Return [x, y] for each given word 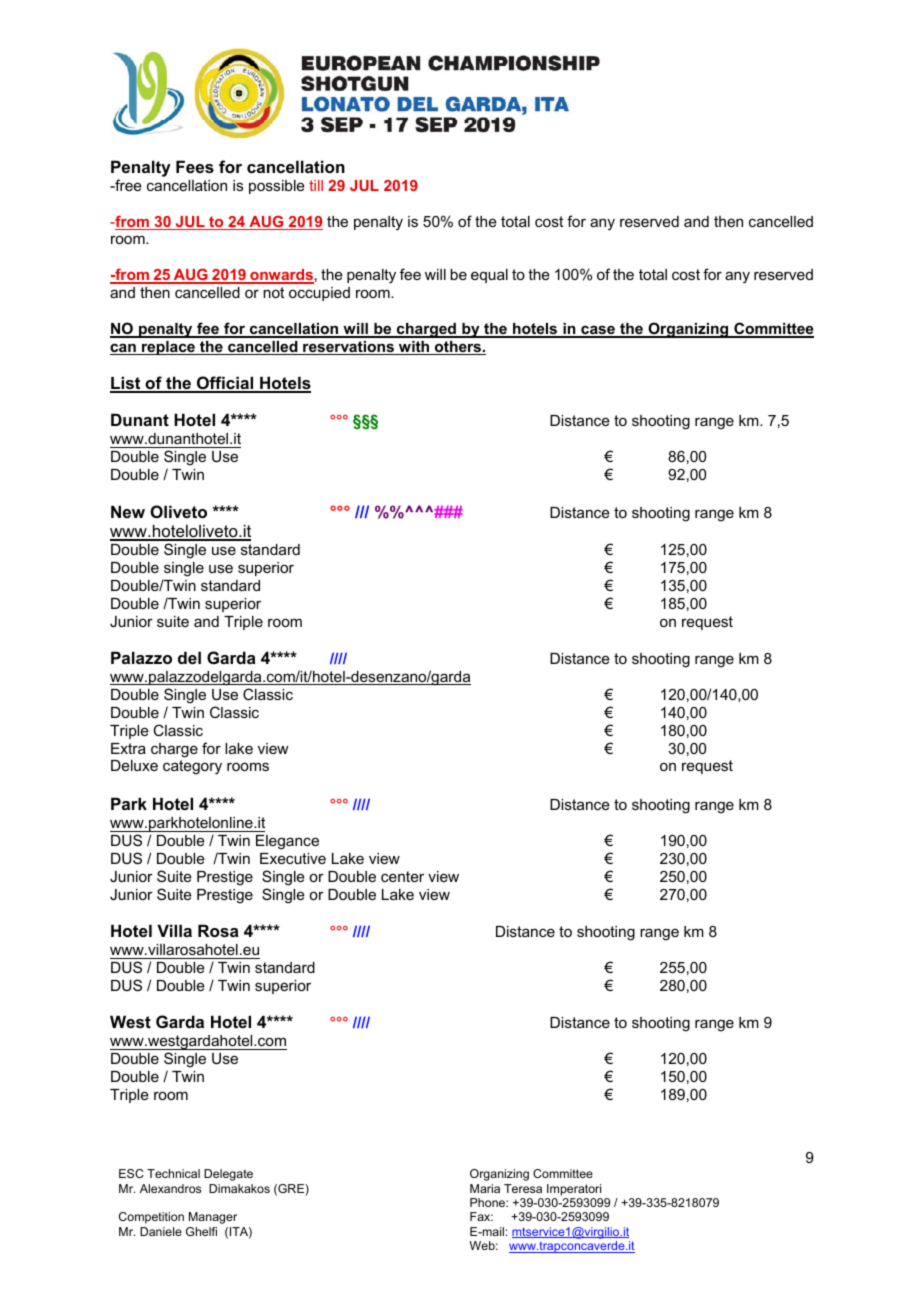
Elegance [287, 842]
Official [225, 384]
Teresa [523, 1188]
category [192, 767]
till [316, 185]
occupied [319, 294]
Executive [293, 858]
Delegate [228, 1175]
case [598, 331]
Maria [485, 1188]
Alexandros [170, 1188]
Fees [195, 166]
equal [489, 276]
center [402, 876]
